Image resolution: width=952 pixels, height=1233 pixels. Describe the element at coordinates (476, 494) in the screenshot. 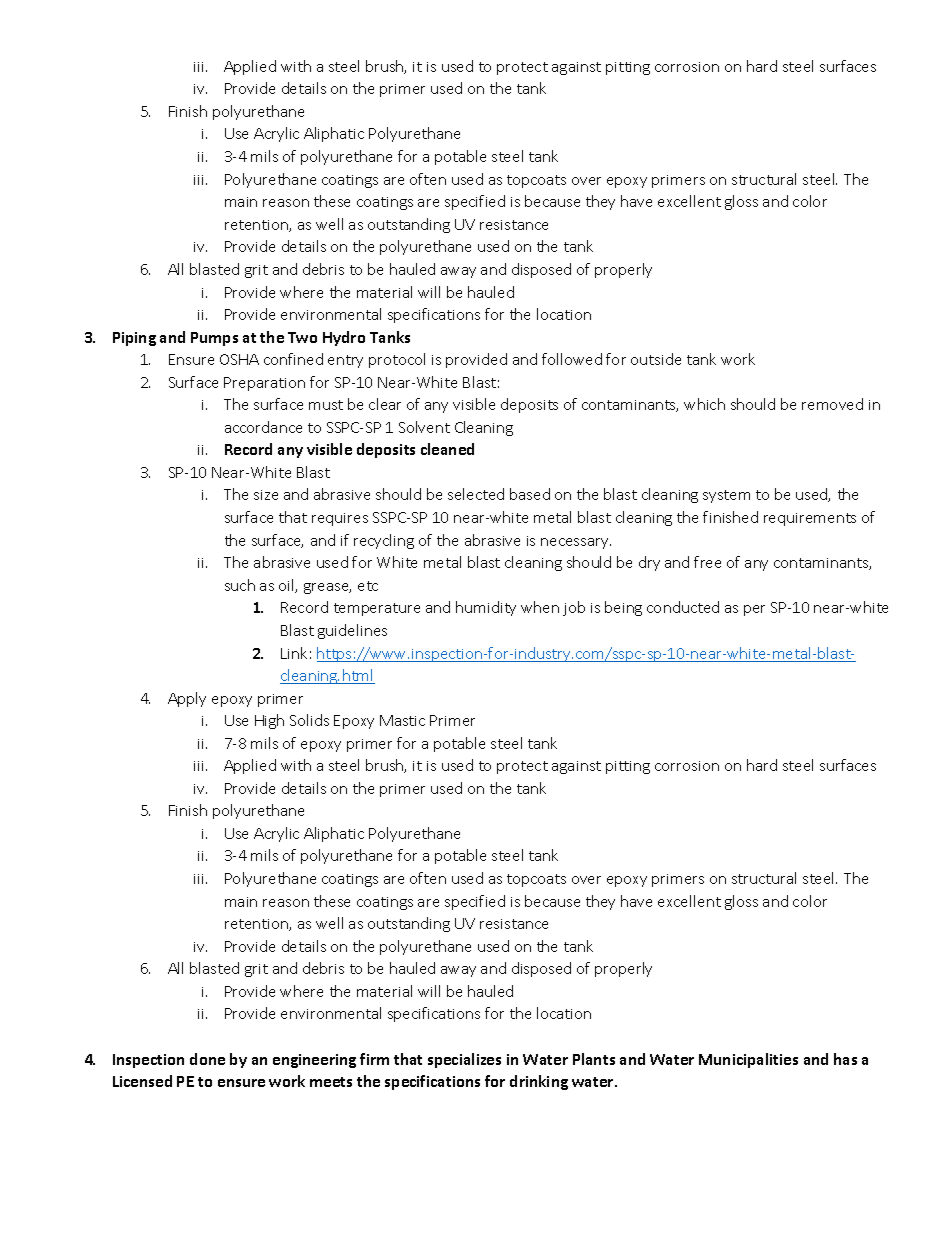

I see `selected` at that location.
